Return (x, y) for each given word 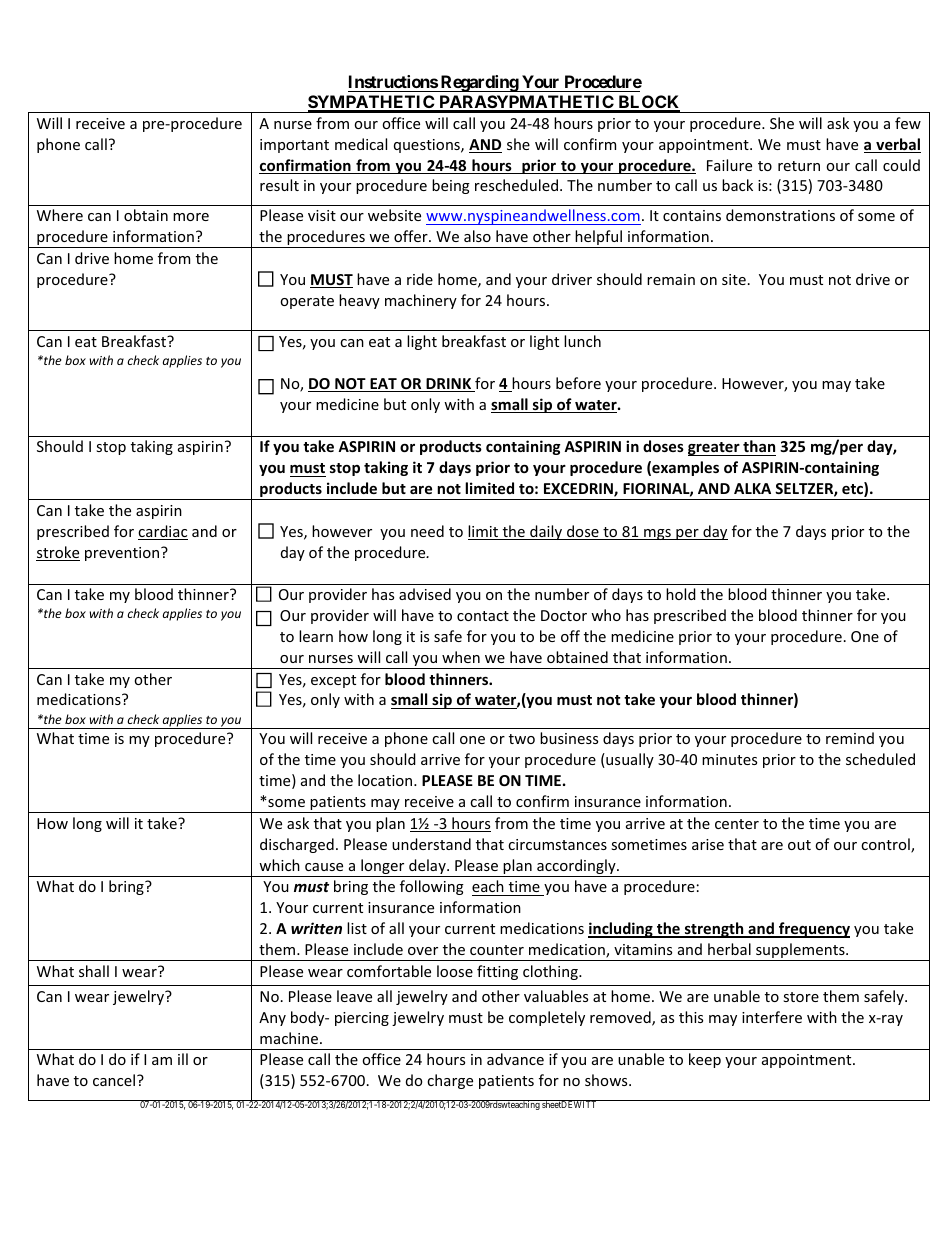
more (191, 217)
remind (850, 738)
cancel (115, 1080)
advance (515, 1059)
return (799, 166)
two (522, 739)
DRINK (449, 385)
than (759, 446)
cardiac (163, 532)
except (333, 681)
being (451, 186)
